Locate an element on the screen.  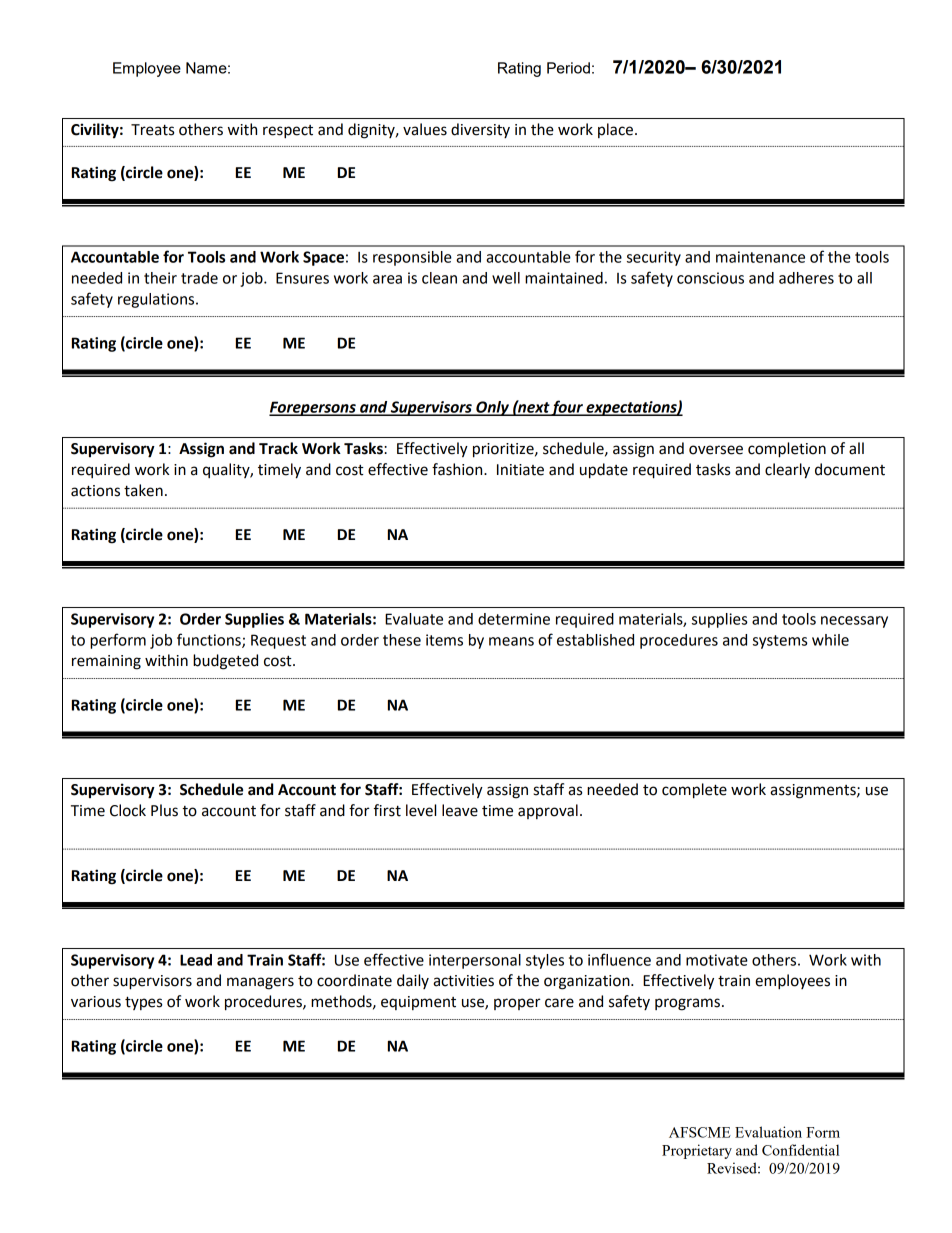
systems is located at coordinates (780, 642).
